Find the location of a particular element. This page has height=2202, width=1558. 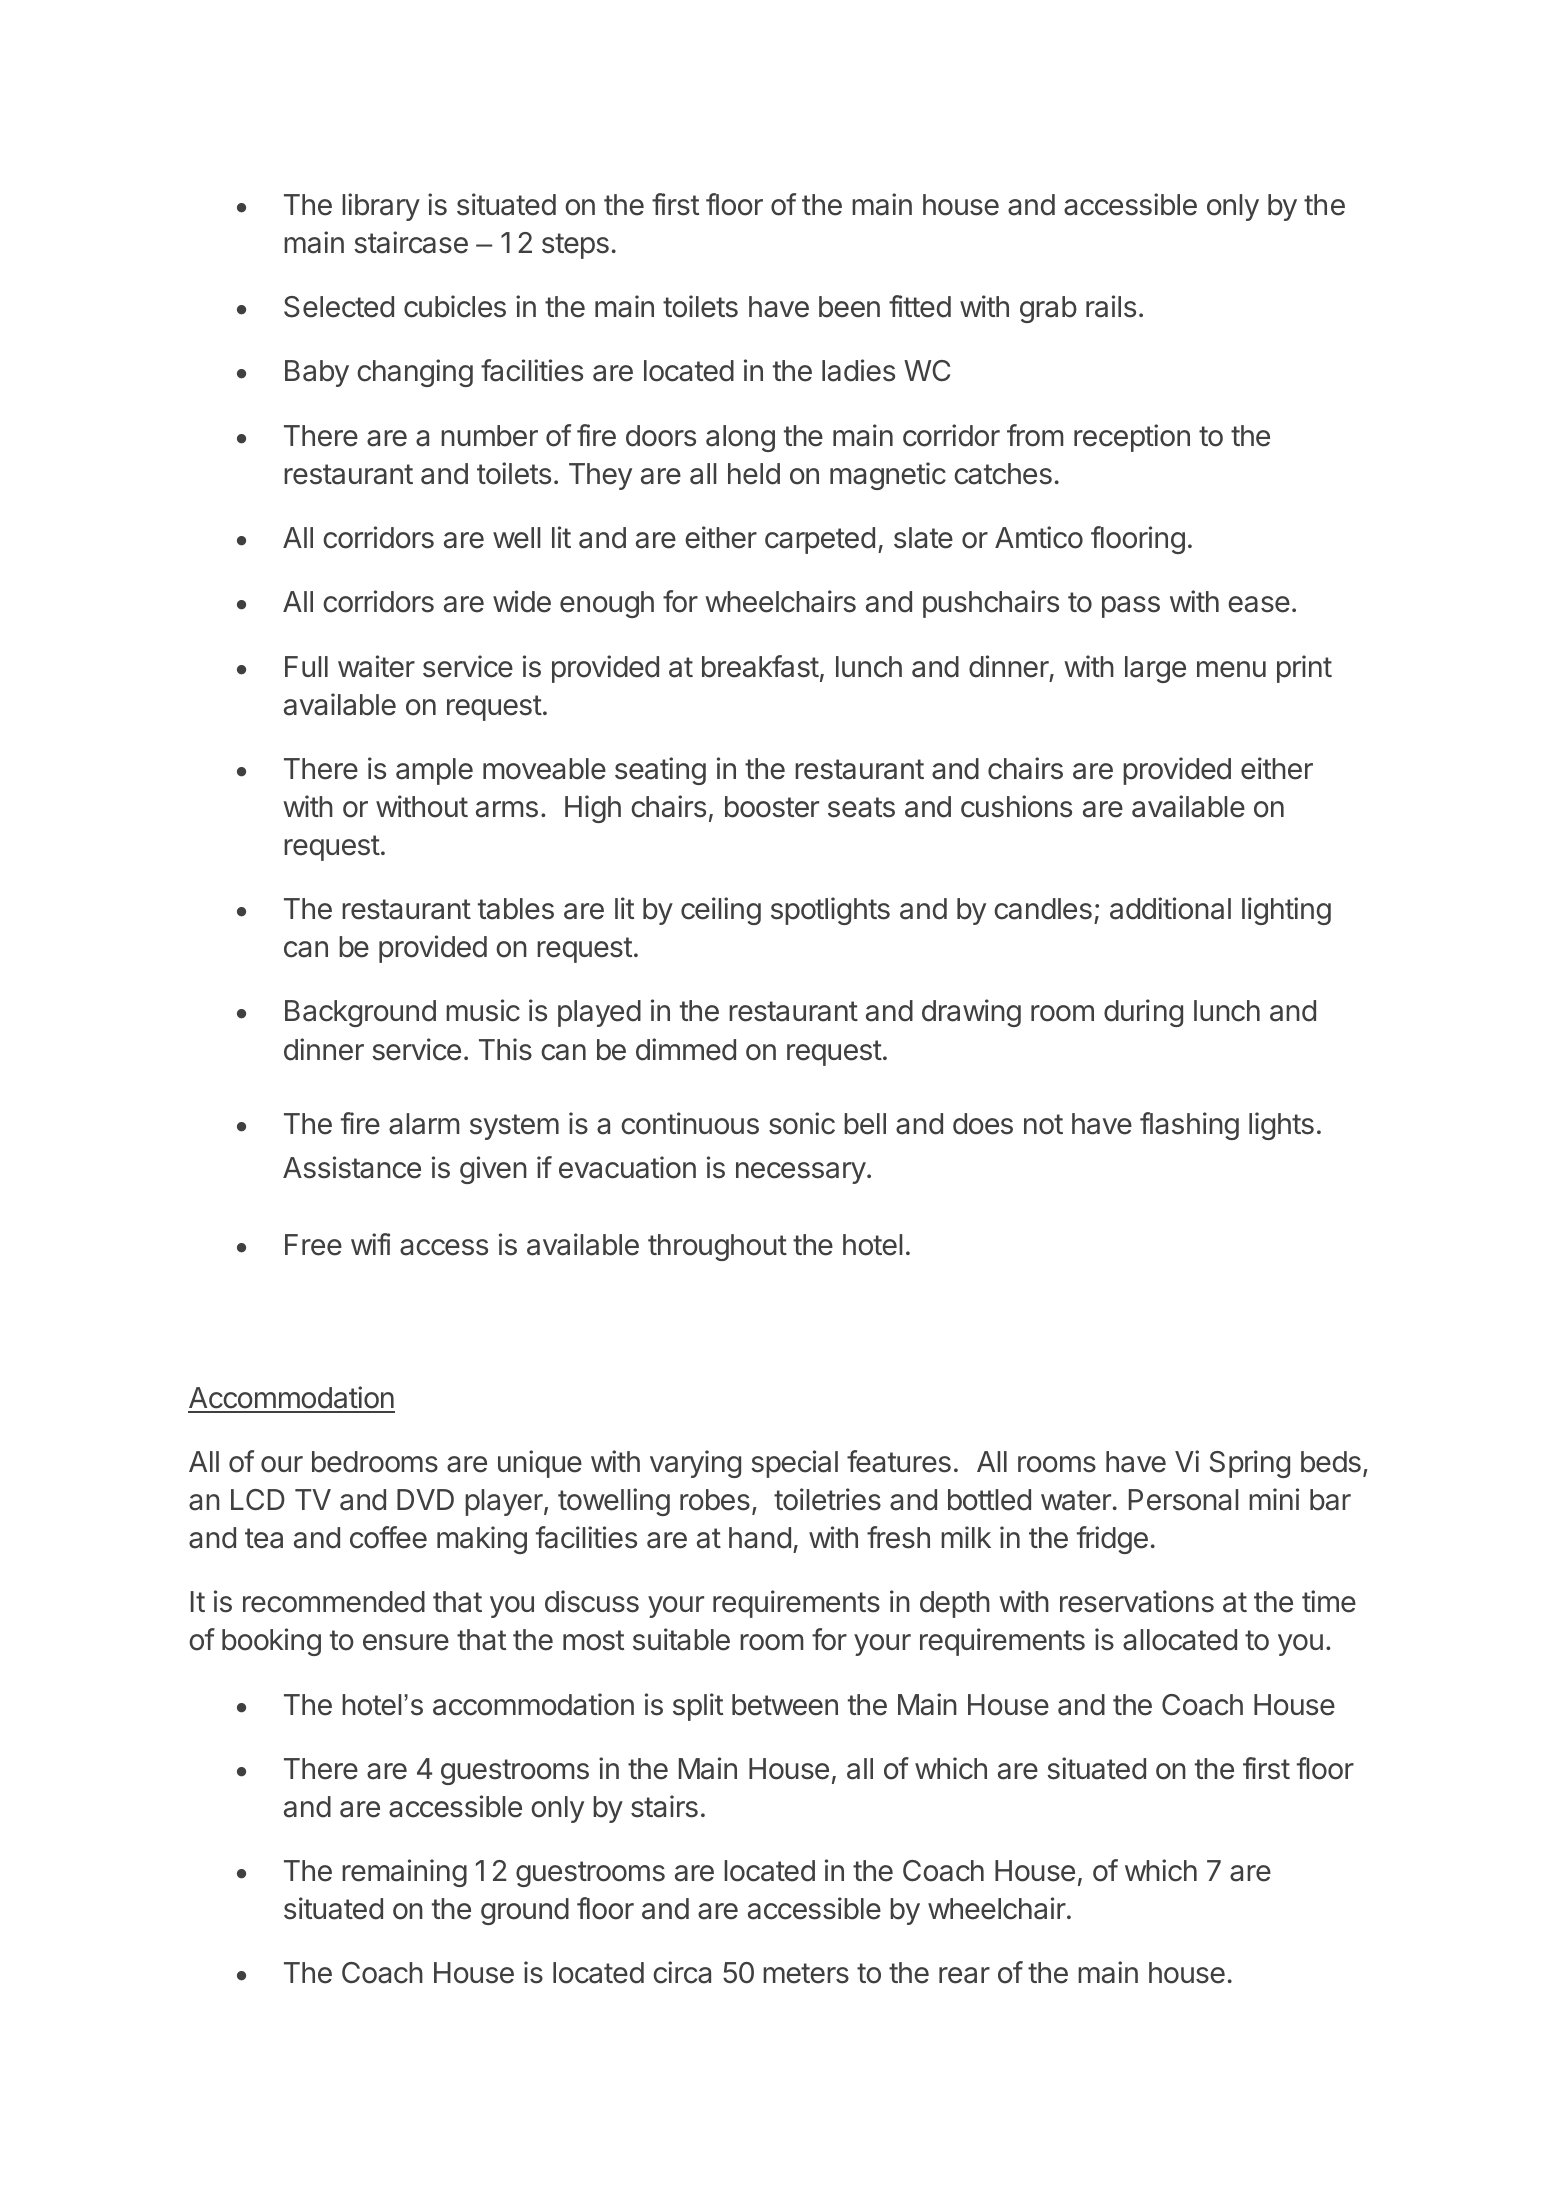

circa is located at coordinates (682, 1972).
